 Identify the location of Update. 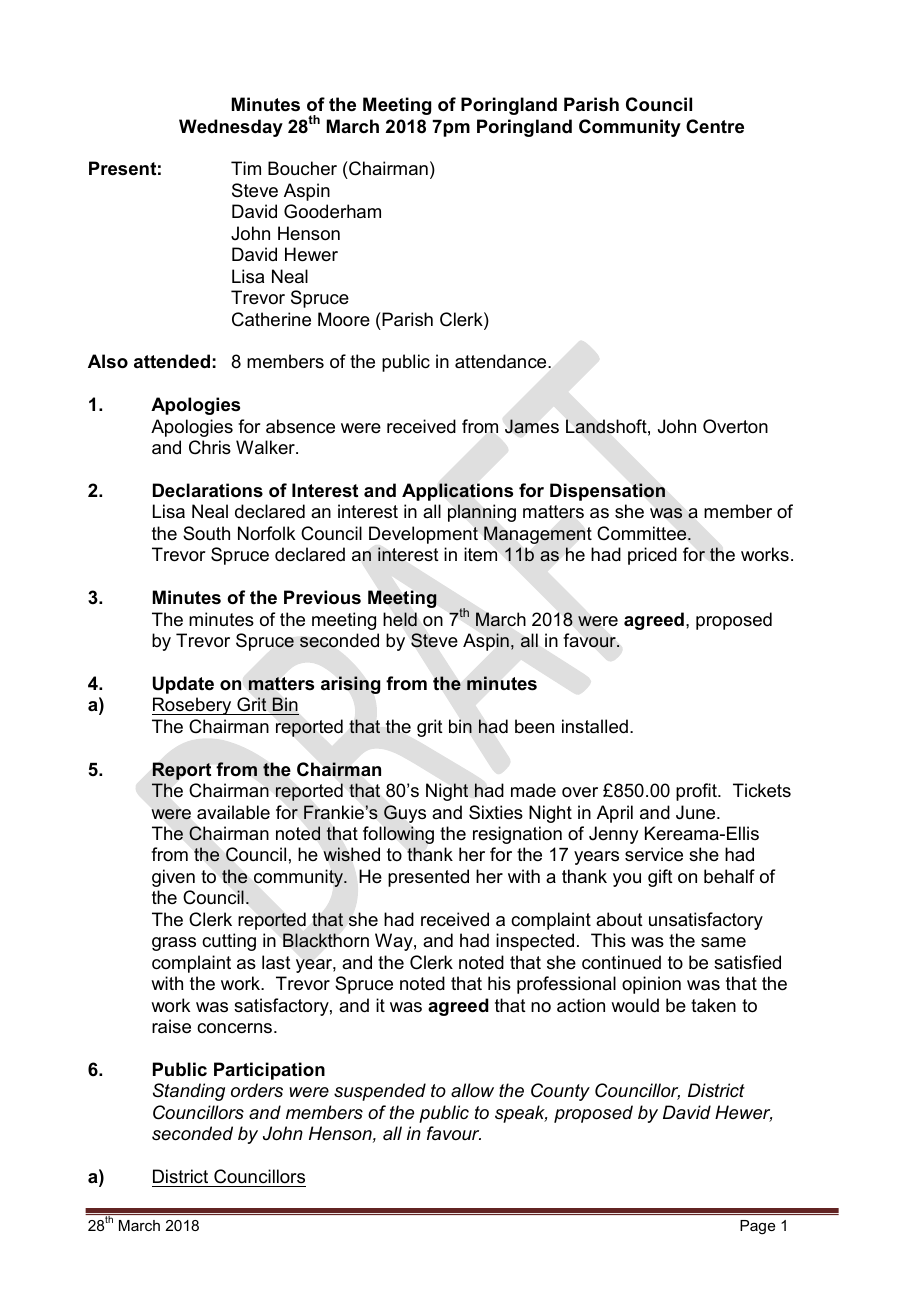
(183, 685).
